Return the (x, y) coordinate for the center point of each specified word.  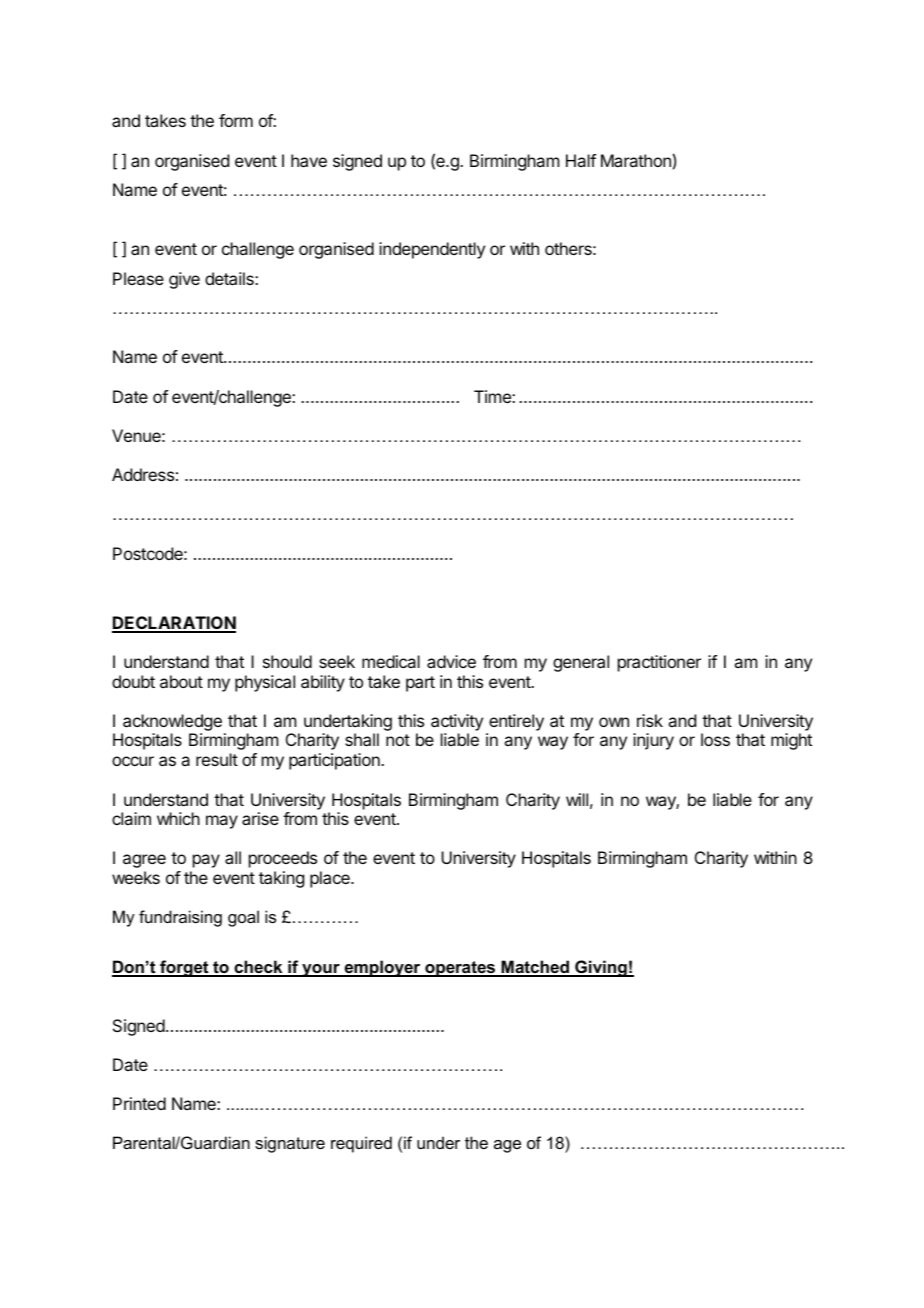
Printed (139, 1103)
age (507, 1146)
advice (451, 661)
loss (715, 739)
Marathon (636, 160)
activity (457, 722)
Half (581, 160)
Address (143, 474)
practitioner (659, 663)
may (222, 822)
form (236, 120)
